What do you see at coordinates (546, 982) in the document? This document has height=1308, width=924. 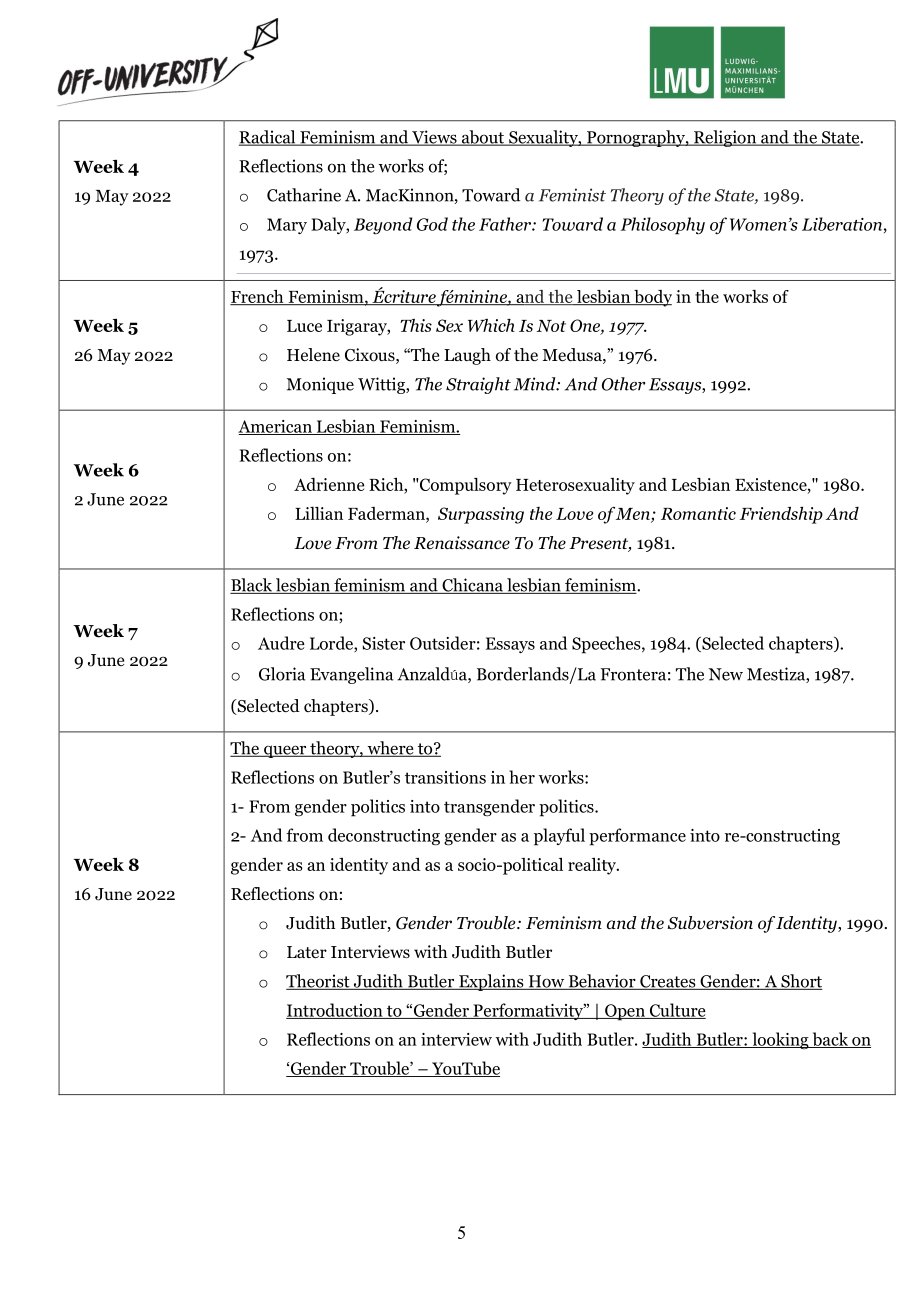 I see `How` at bounding box center [546, 982].
